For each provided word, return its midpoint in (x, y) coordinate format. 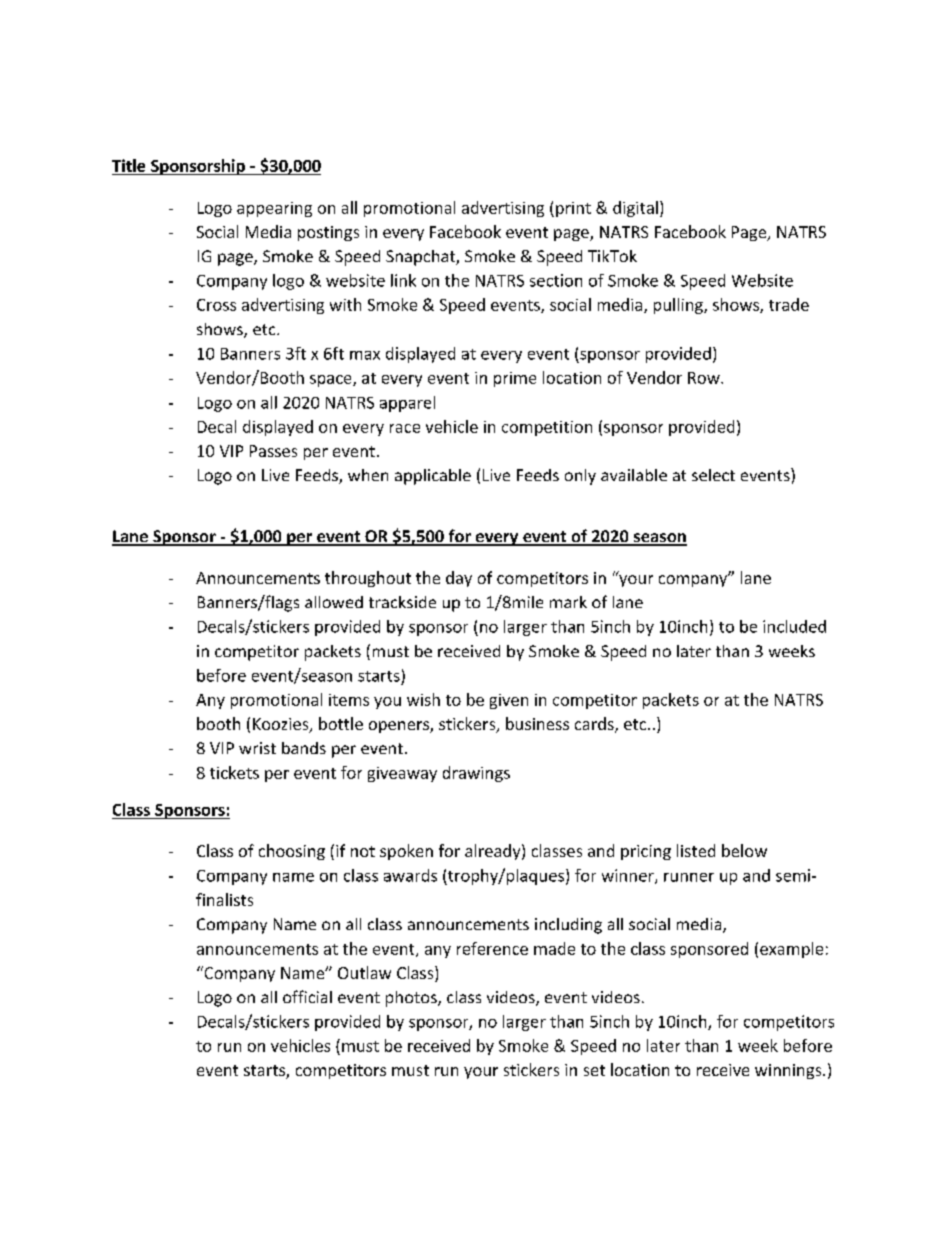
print (573, 209)
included (794, 626)
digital (635, 209)
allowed (334, 602)
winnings (789, 1071)
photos (412, 999)
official (307, 996)
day (459, 579)
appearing (274, 209)
